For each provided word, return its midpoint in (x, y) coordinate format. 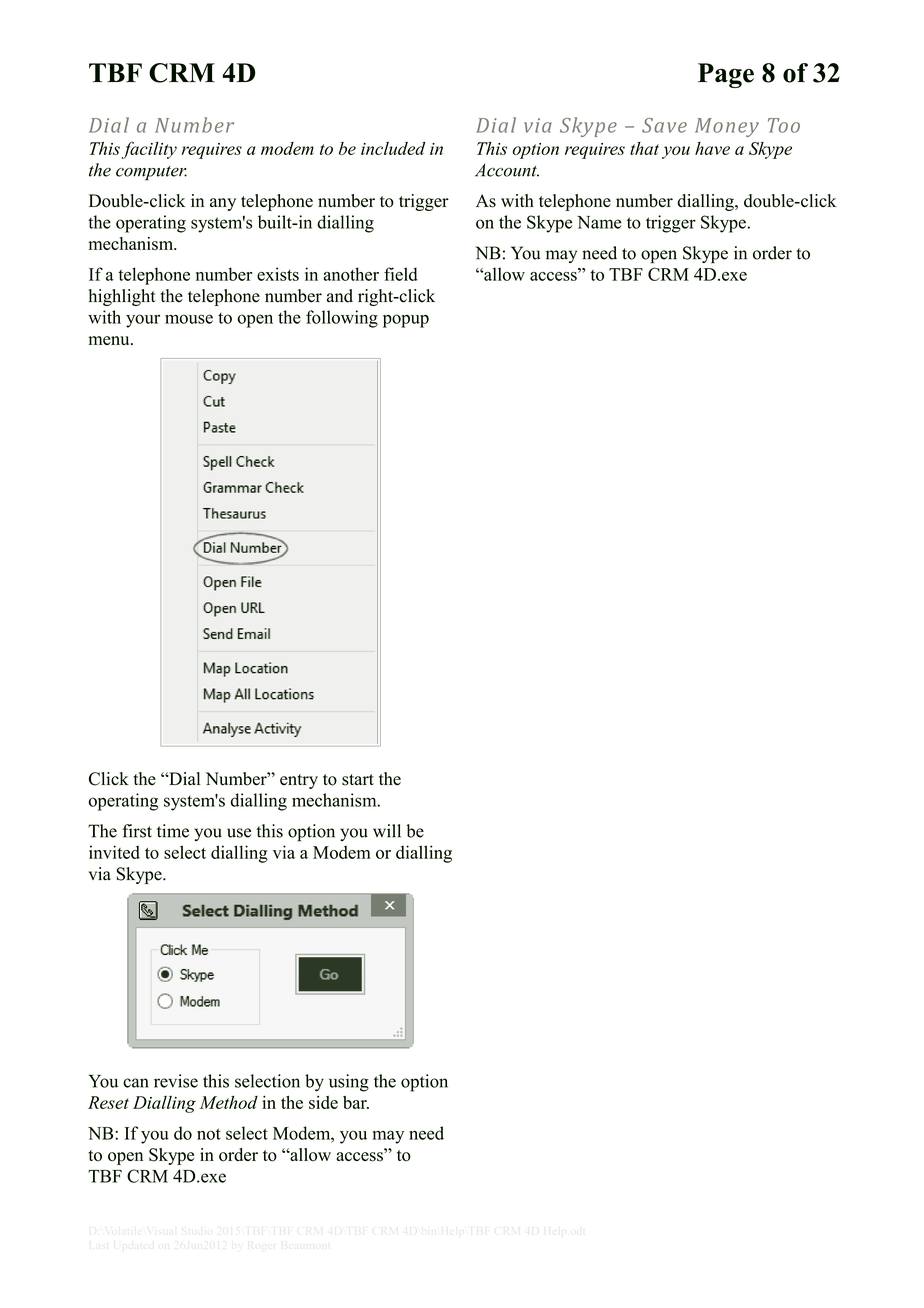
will (387, 831)
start (358, 780)
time (173, 831)
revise (176, 1081)
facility (149, 150)
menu (110, 340)
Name (599, 222)
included (393, 148)
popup (406, 321)
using (349, 1083)
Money (727, 127)
